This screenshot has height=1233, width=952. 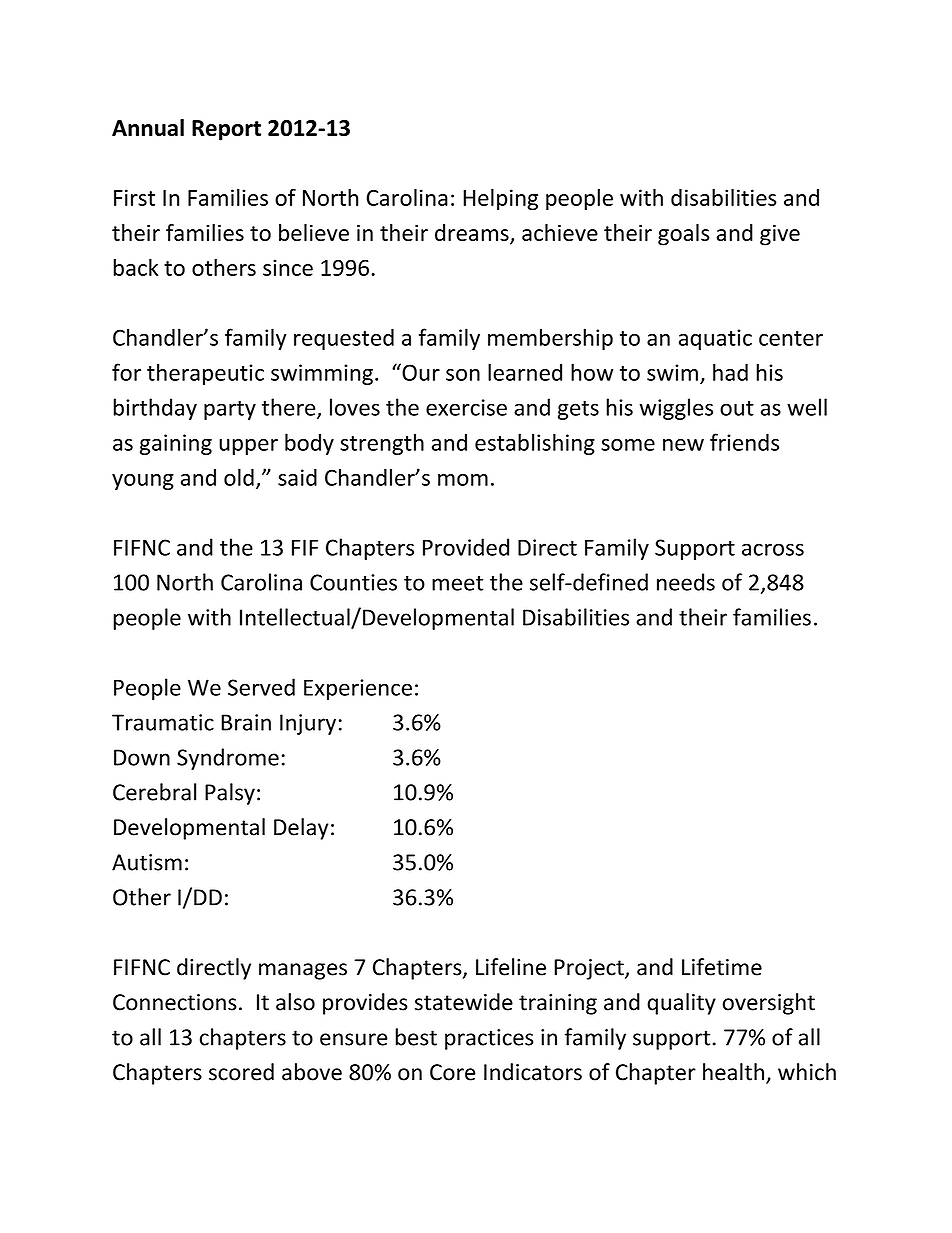 I want to click on Report, so click(x=226, y=130).
